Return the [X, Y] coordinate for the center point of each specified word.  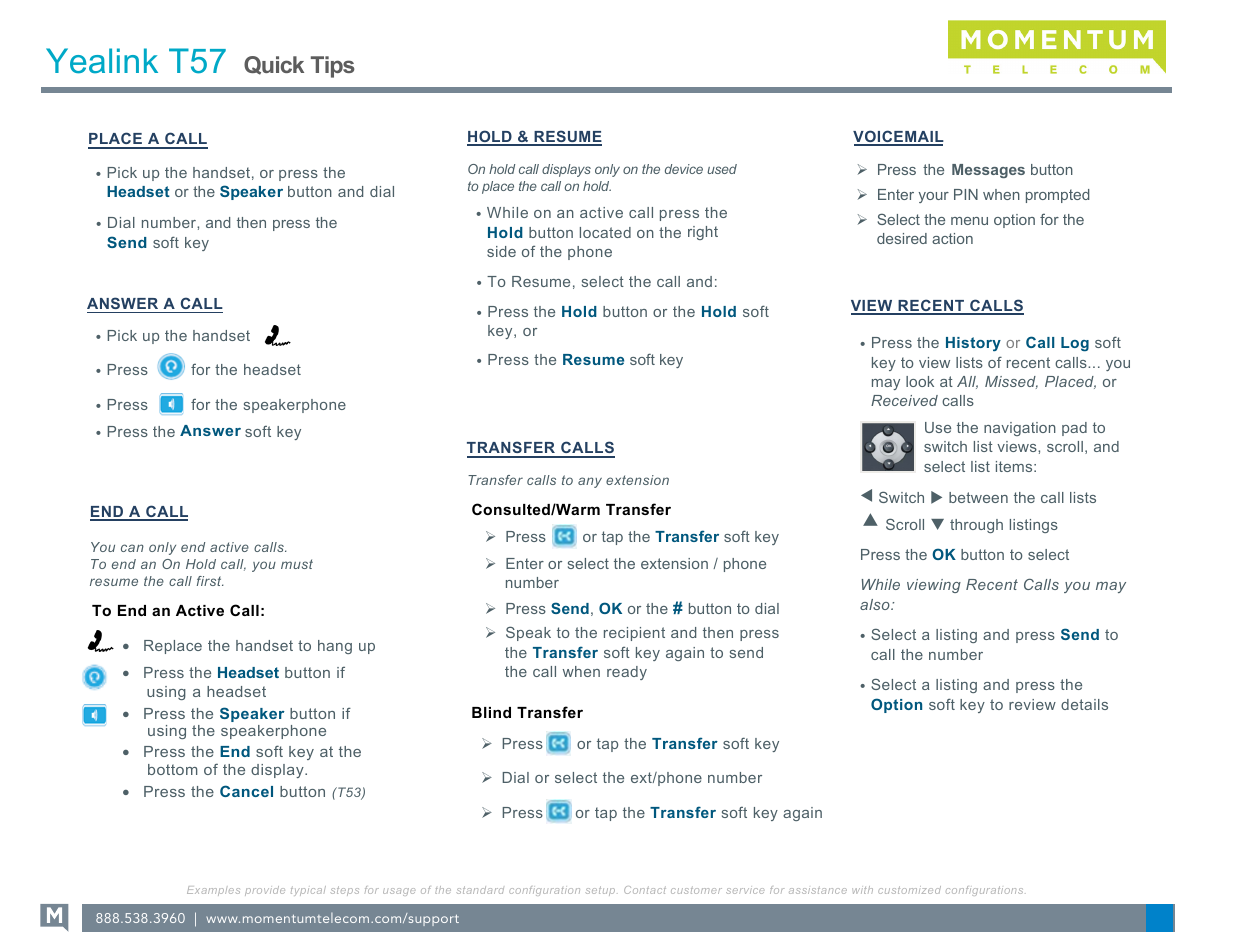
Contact [645, 890]
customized [909, 890]
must [297, 564]
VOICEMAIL [898, 137]
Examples [213, 891]
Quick [274, 65]
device [684, 169]
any [590, 482]
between [978, 497]
